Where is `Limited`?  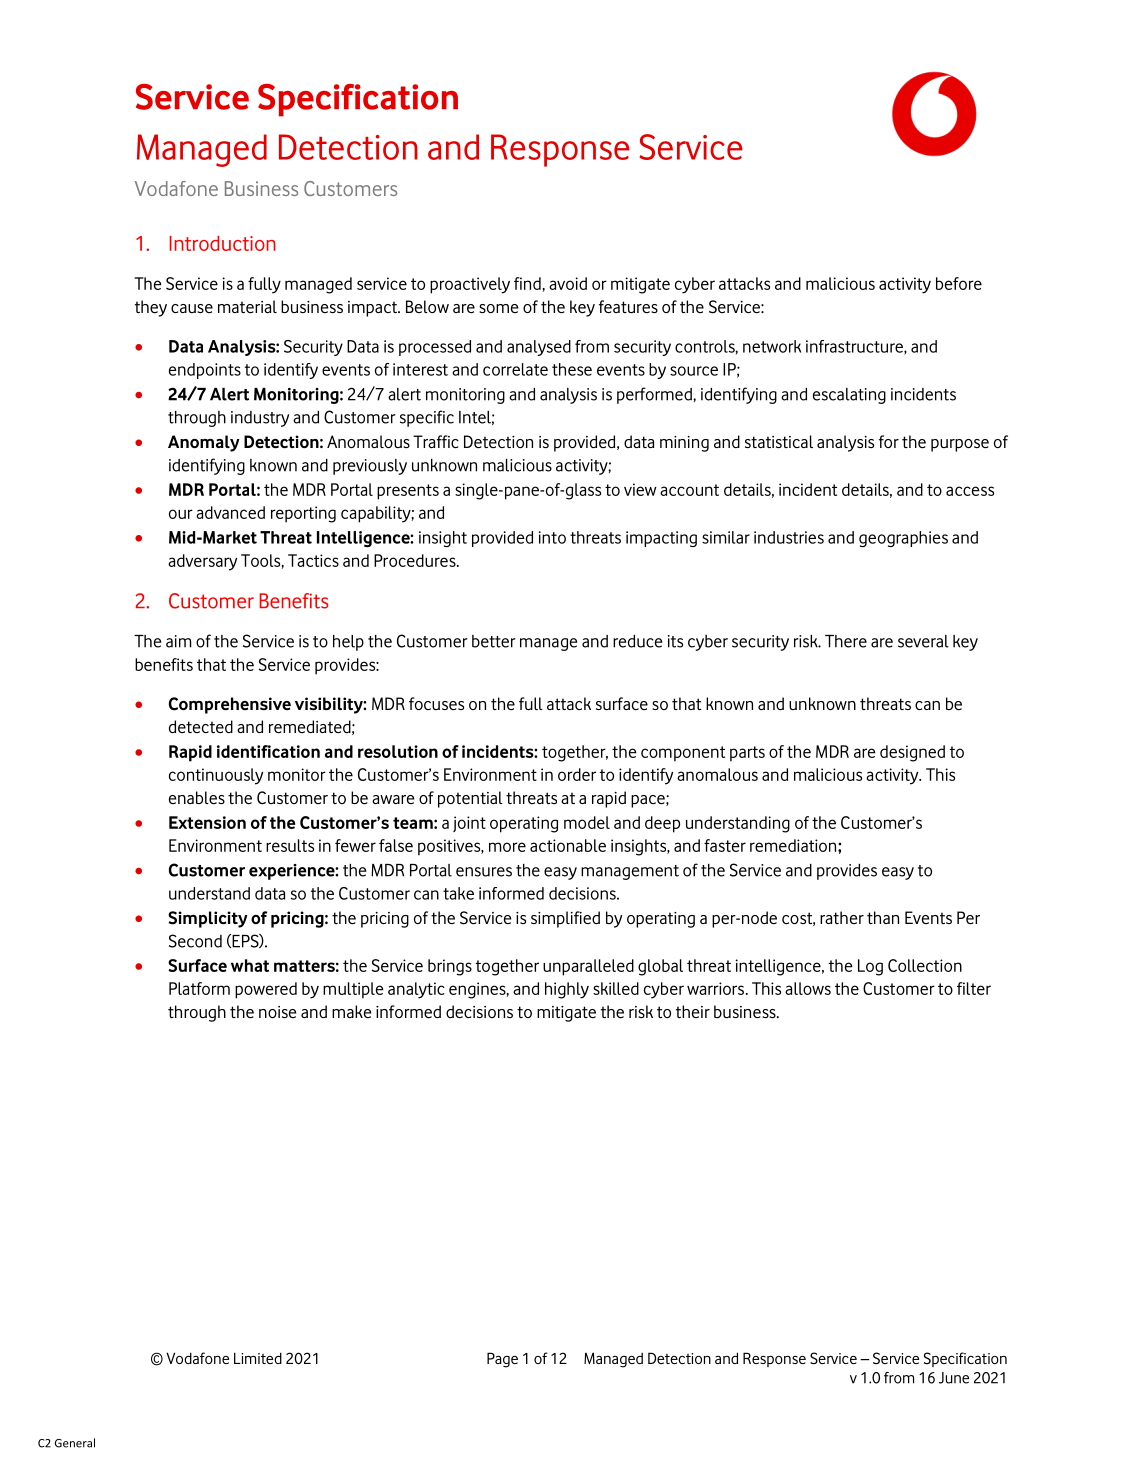 Limited is located at coordinates (258, 1358).
